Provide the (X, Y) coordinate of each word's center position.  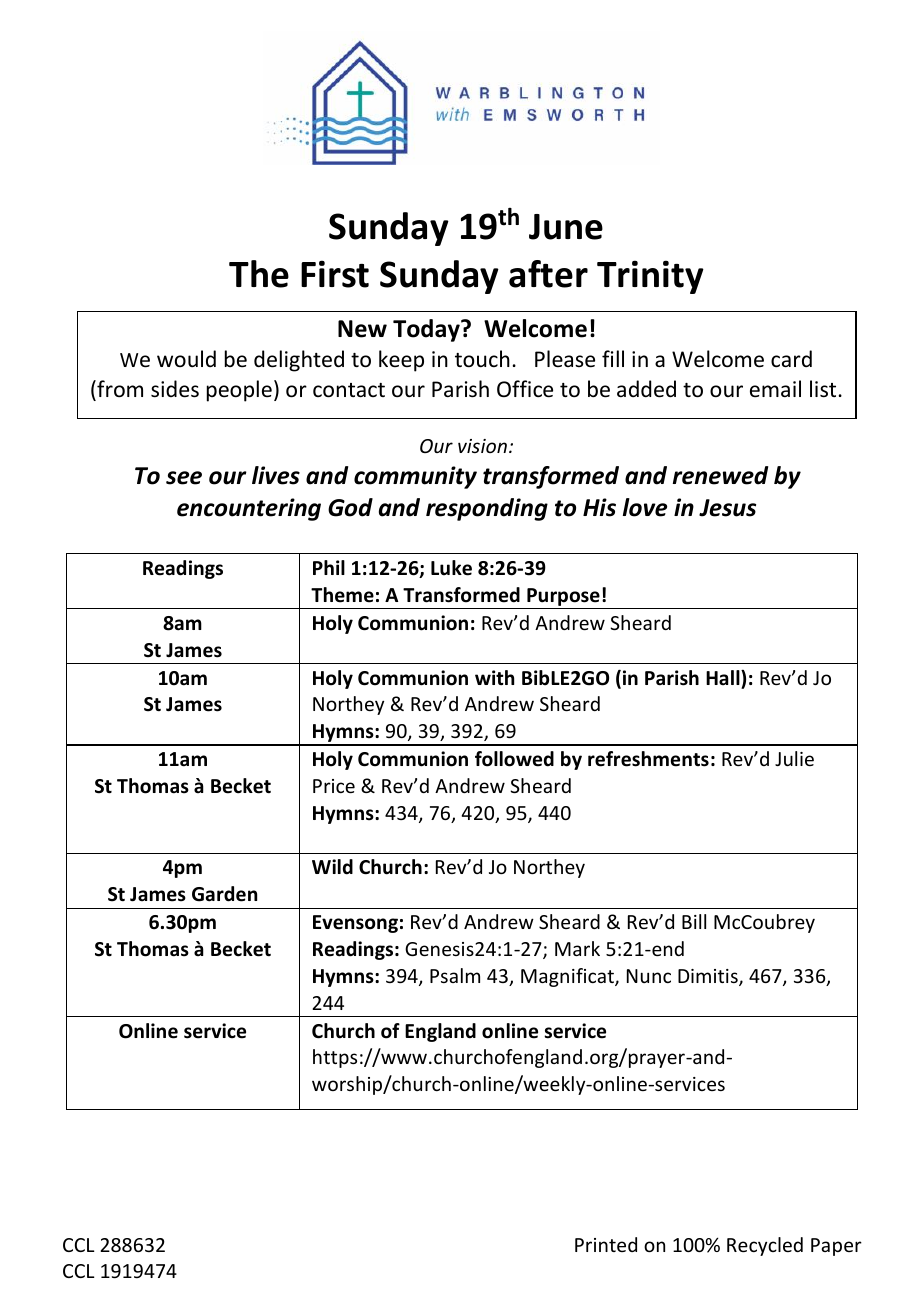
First (335, 274)
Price (334, 786)
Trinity (650, 277)
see (184, 478)
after (548, 274)
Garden (224, 894)
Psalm (455, 975)
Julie (794, 758)
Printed (606, 1244)
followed (514, 759)
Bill (694, 921)
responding (487, 509)
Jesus (727, 508)
